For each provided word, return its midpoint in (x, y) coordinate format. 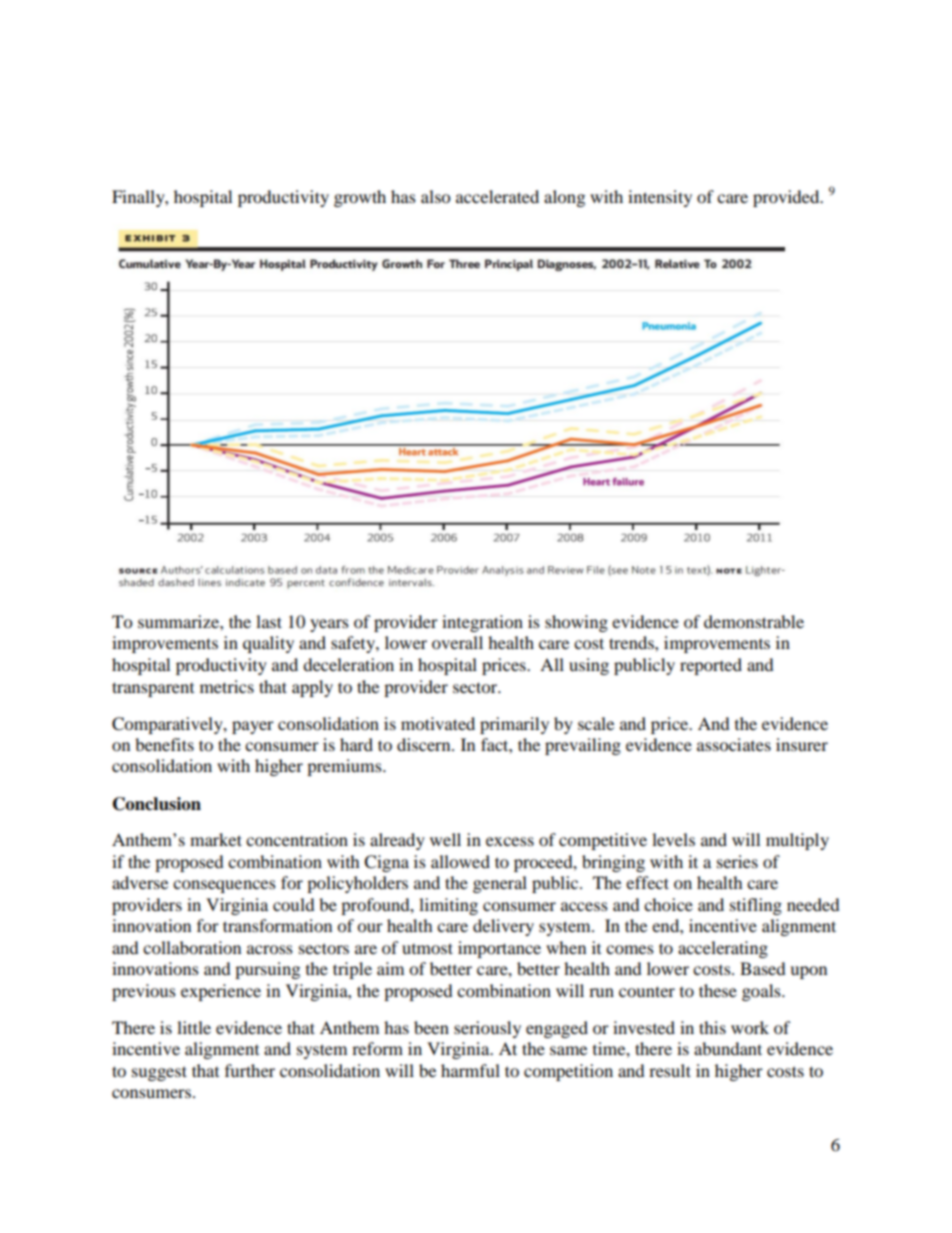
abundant (728, 1048)
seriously (487, 1029)
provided (787, 198)
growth (360, 198)
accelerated (497, 196)
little (194, 1027)
